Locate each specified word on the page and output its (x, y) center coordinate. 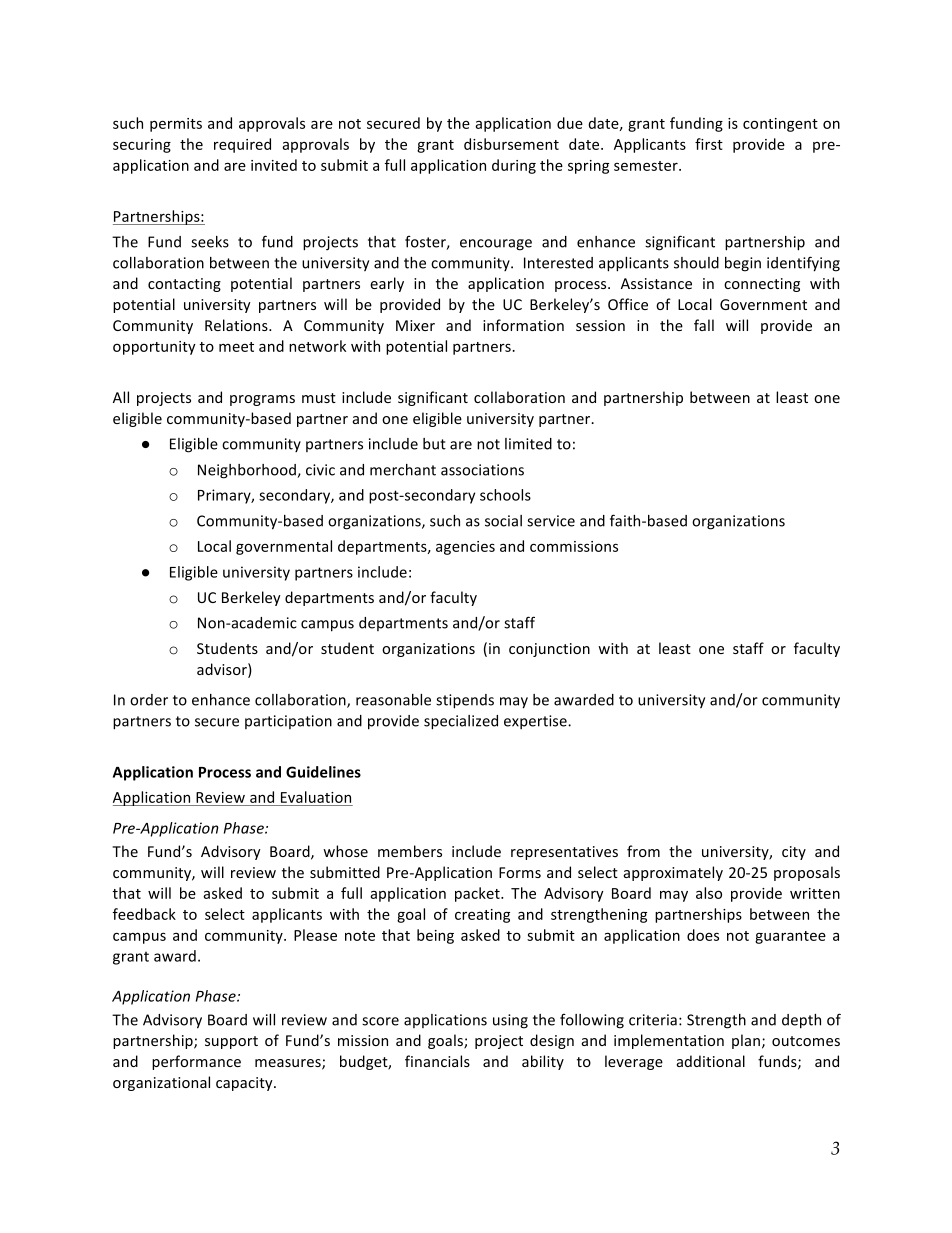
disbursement (511, 144)
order (149, 700)
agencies (465, 548)
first (709, 144)
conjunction (549, 650)
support (231, 1042)
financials (437, 1061)
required (242, 145)
